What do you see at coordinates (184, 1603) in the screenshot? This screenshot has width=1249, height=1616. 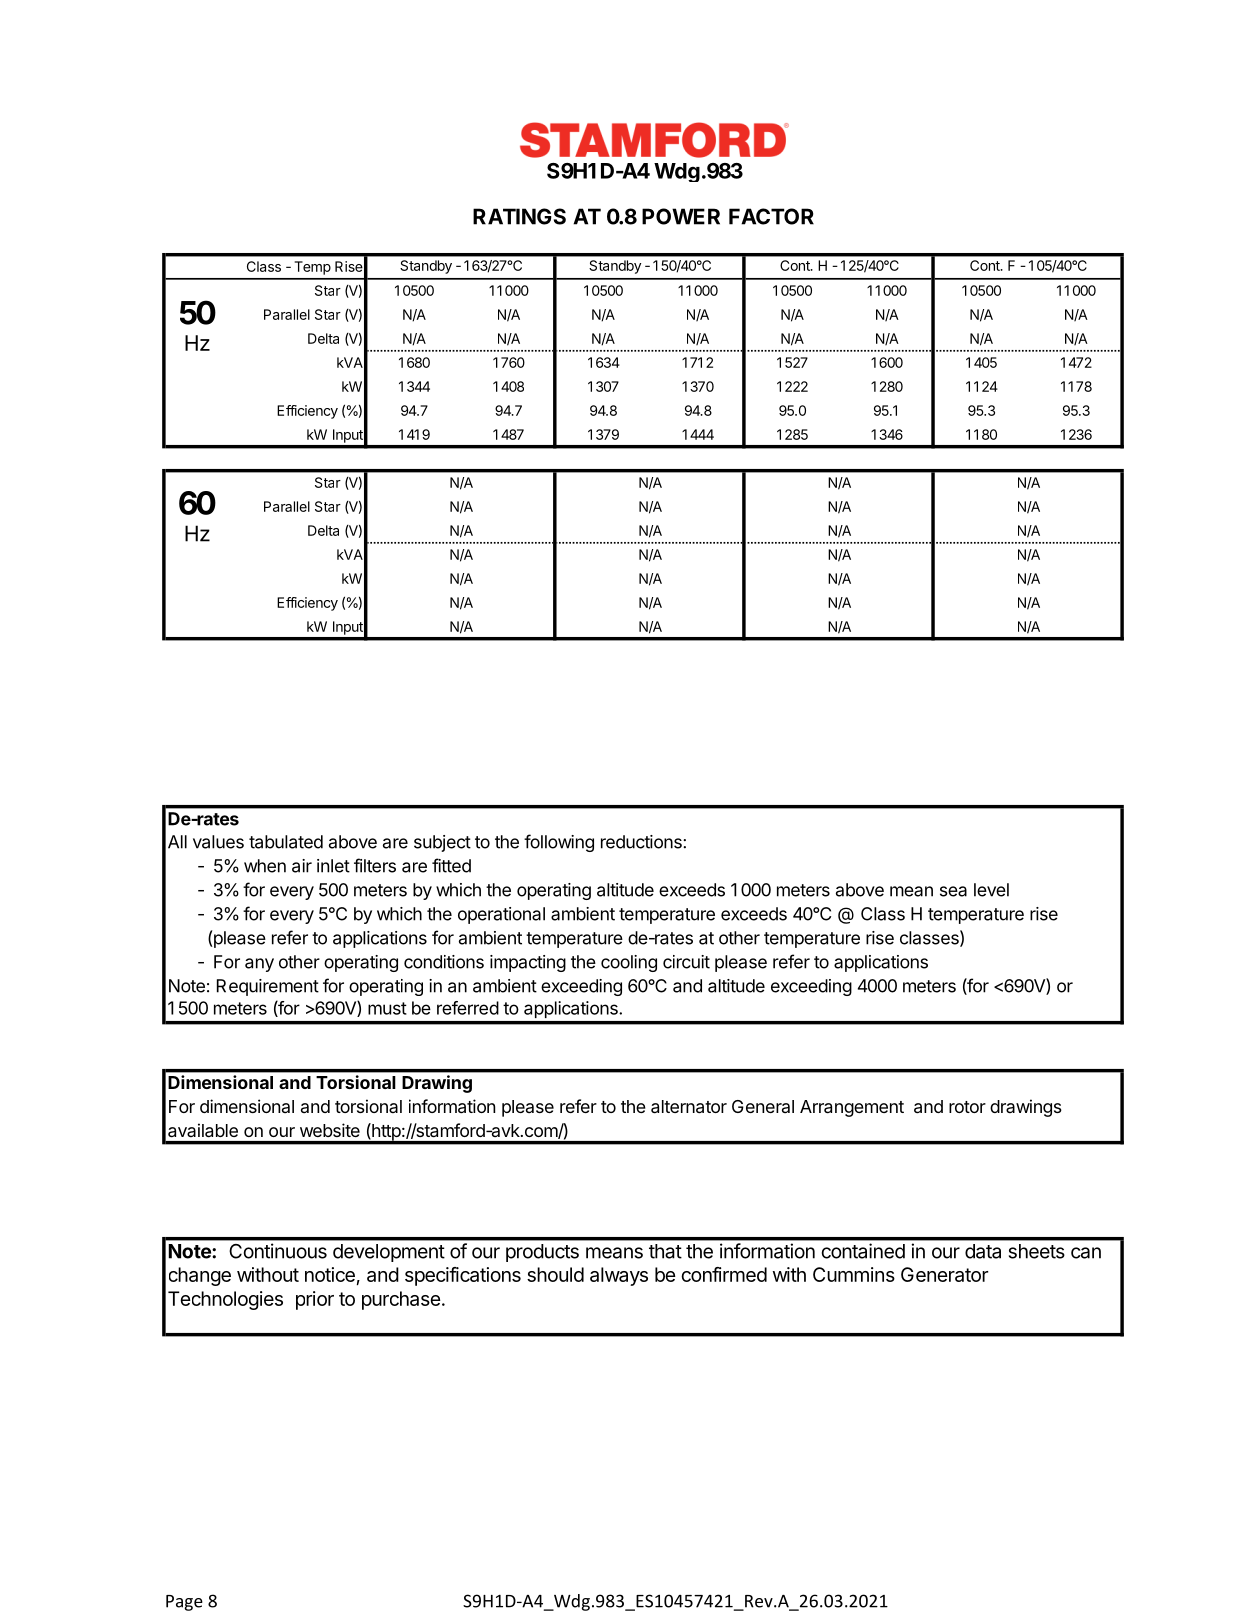 I see `Page` at bounding box center [184, 1603].
